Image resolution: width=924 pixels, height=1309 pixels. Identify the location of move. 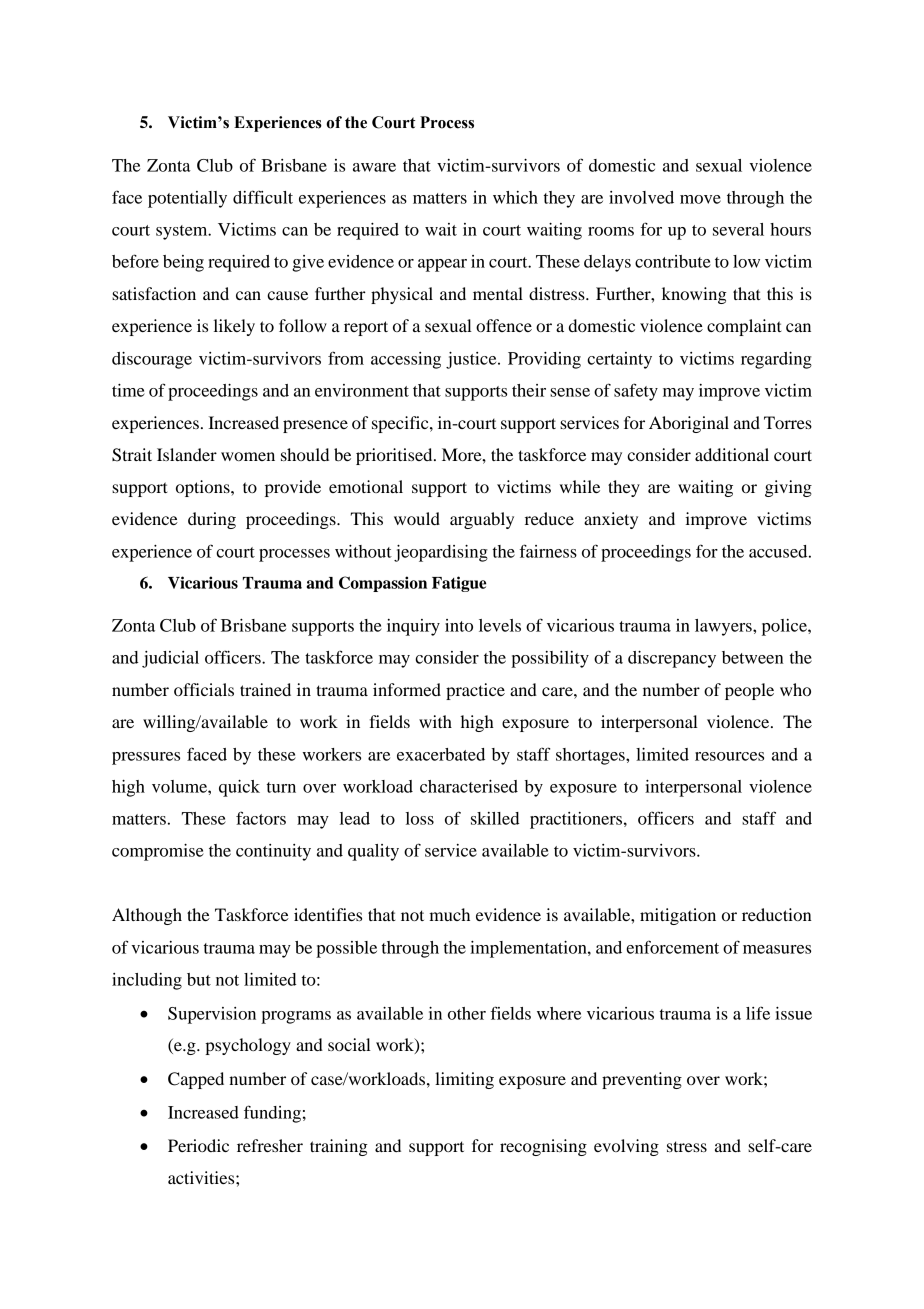
(700, 199).
